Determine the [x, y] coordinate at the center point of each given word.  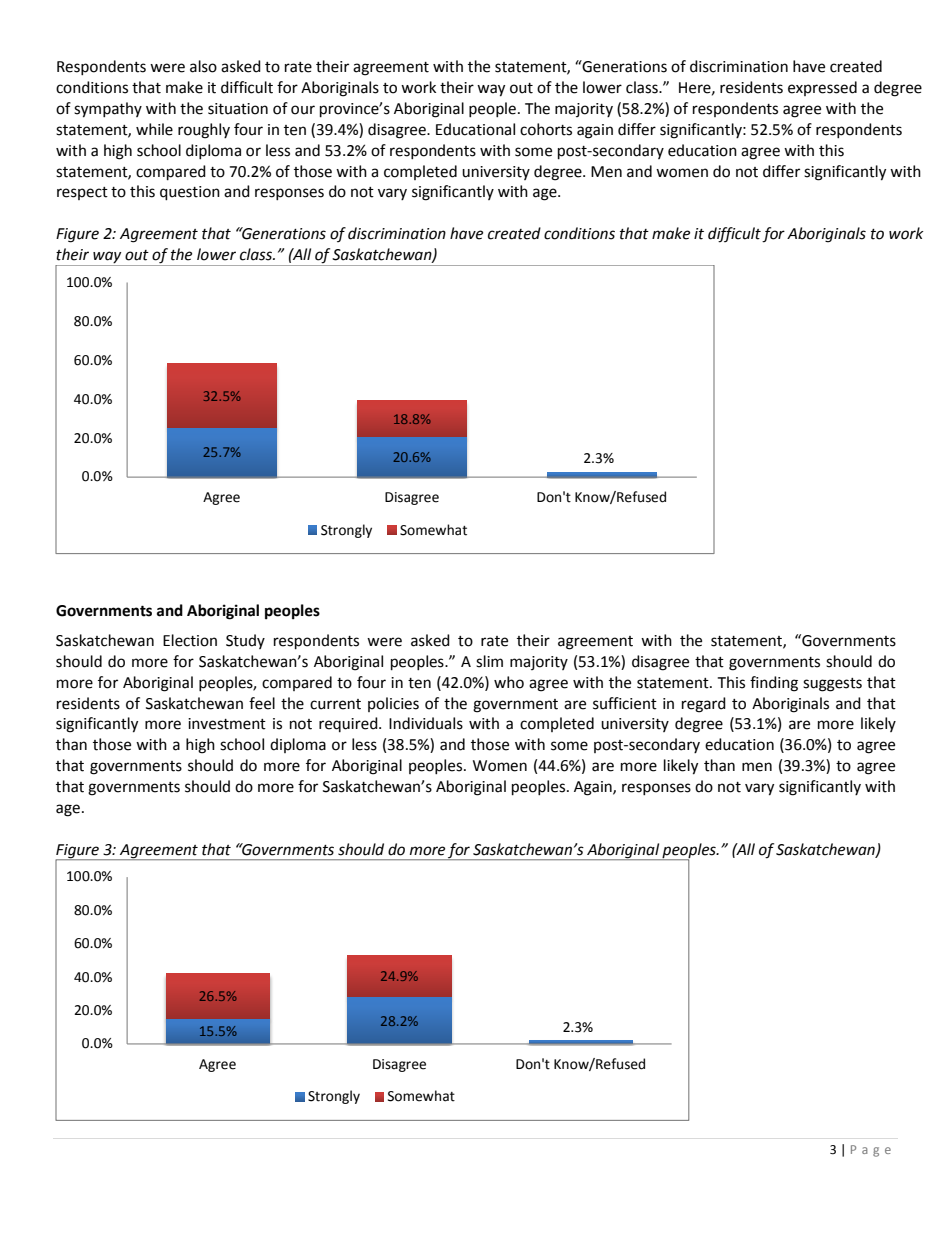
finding [774, 684]
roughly [204, 131]
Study [245, 641]
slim [489, 661]
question [190, 193]
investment [227, 724]
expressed [822, 88]
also [203, 66]
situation [238, 109]
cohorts [546, 129]
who [509, 682]
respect [82, 193]
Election [190, 640]
